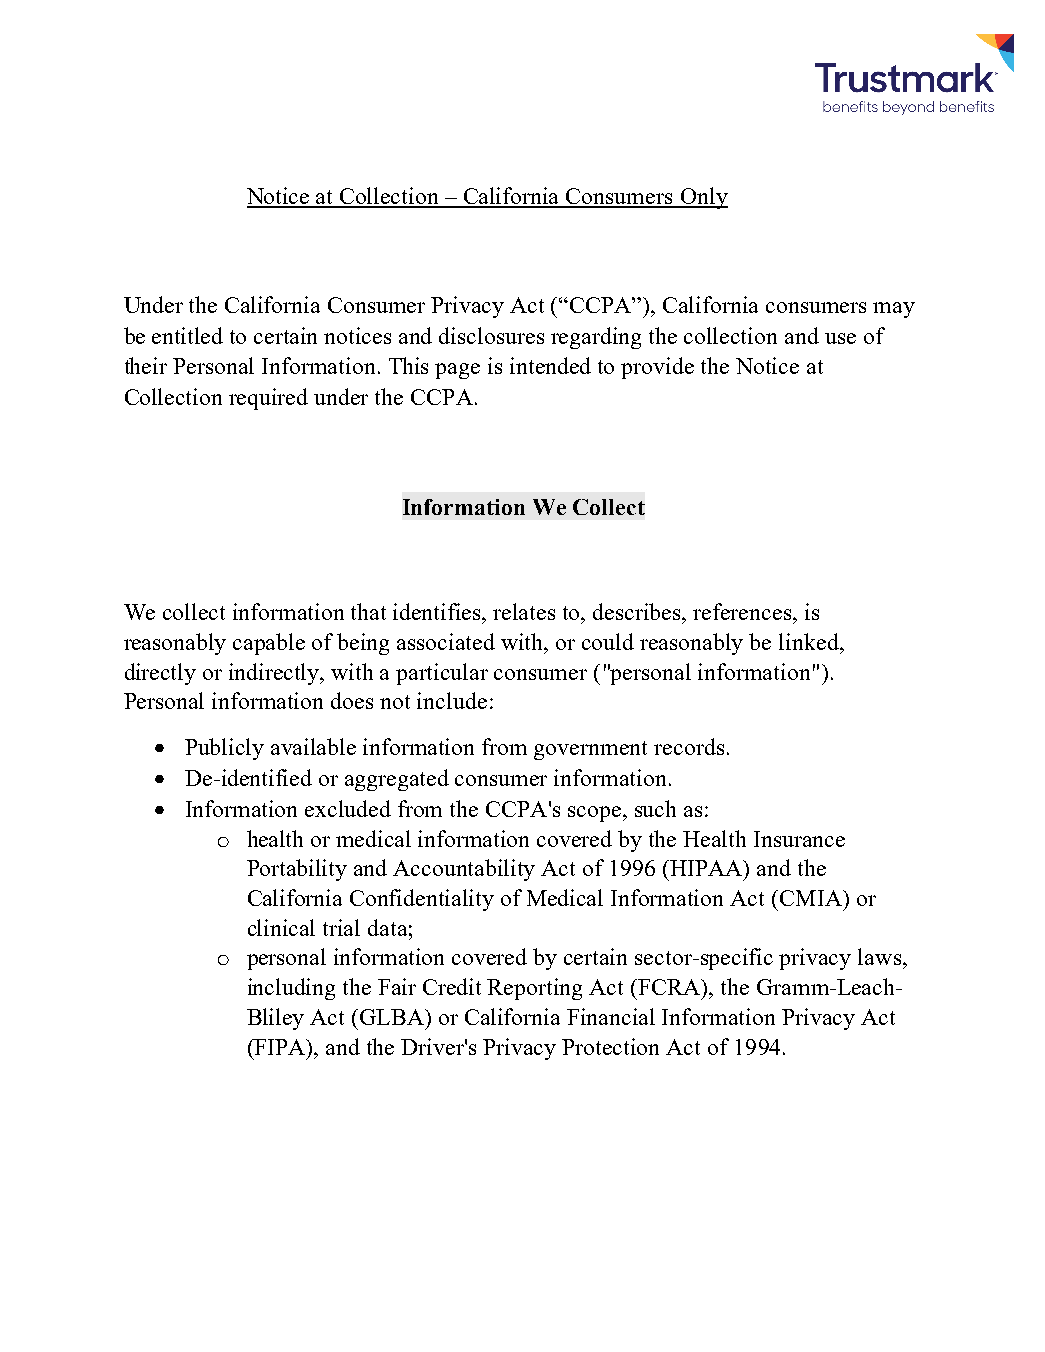 The image size is (1045, 1352). I want to click on entitled, so click(187, 335).
